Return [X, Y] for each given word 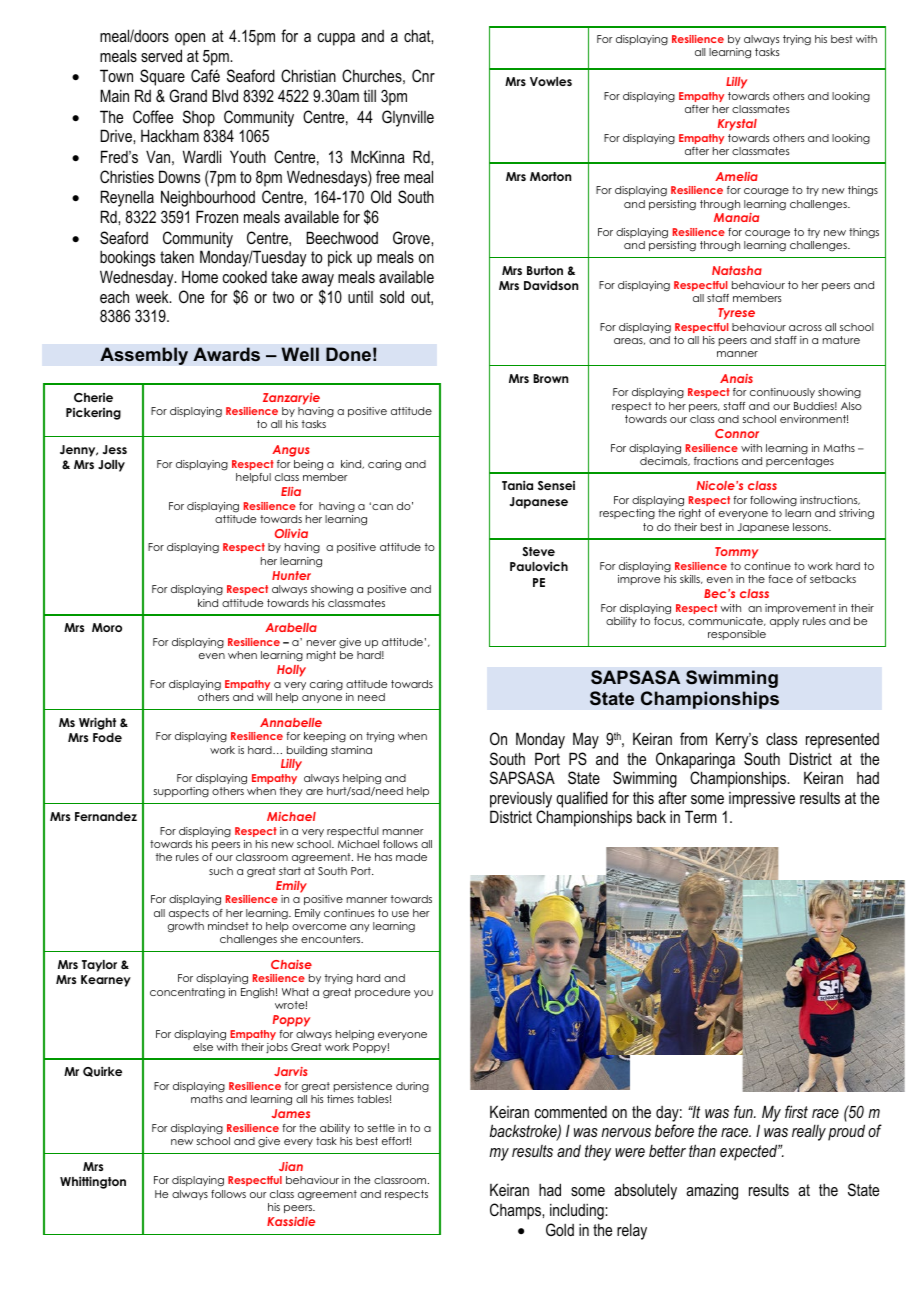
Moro [107, 627]
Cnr [423, 75]
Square [162, 77]
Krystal [737, 125]
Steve [538, 551]
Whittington [93, 1182]
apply [784, 622]
